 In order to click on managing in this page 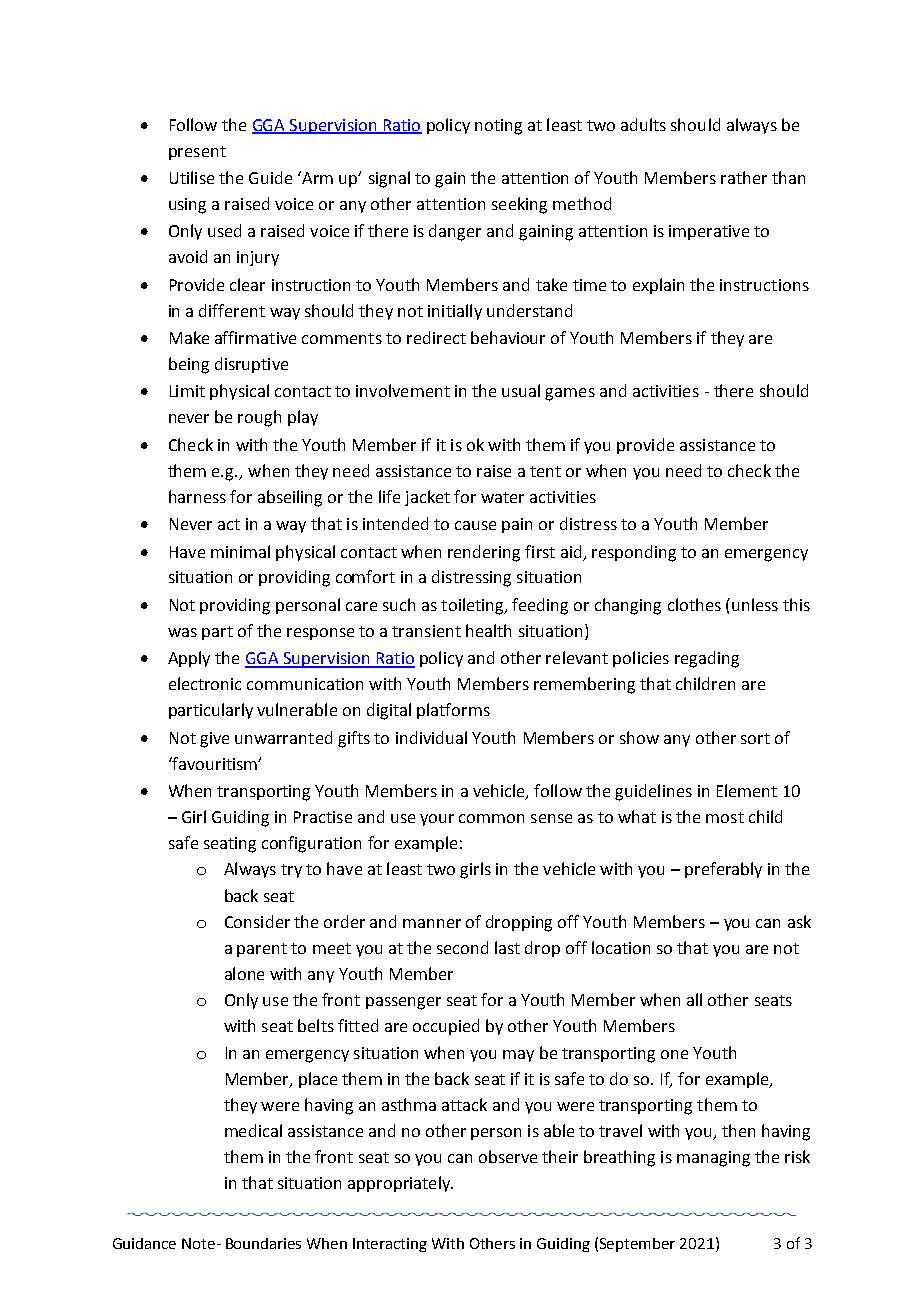, I will do `click(713, 1159)`.
